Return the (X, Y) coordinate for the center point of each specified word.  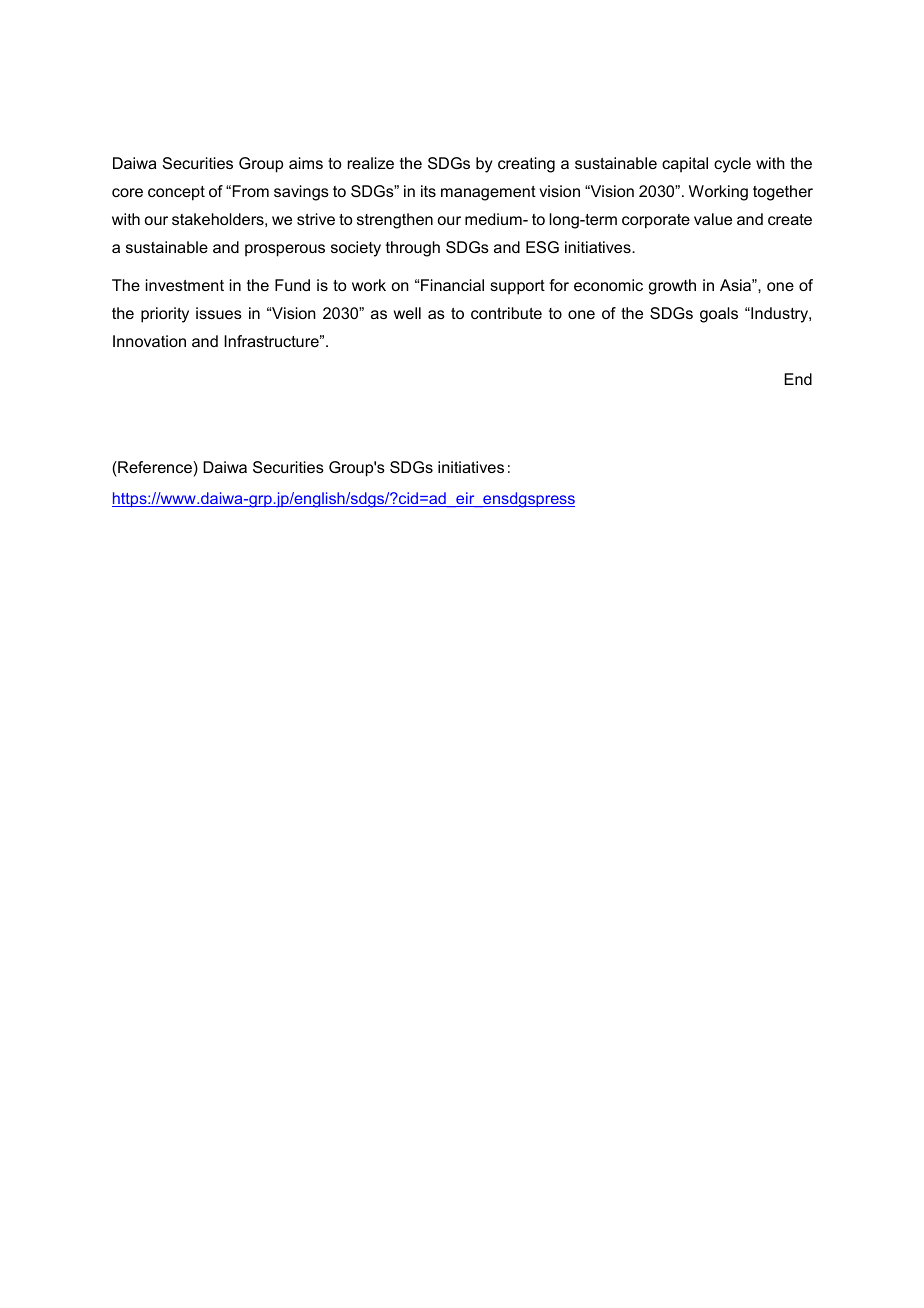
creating (526, 165)
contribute (506, 313)
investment (185, 285)
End (798, 379)
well (407, 313)
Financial (452, 285)
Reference (155, 467)
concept (176, 193)
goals (719, 315)
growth (672, 287)
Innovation (149, 341)
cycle (732, 165)
